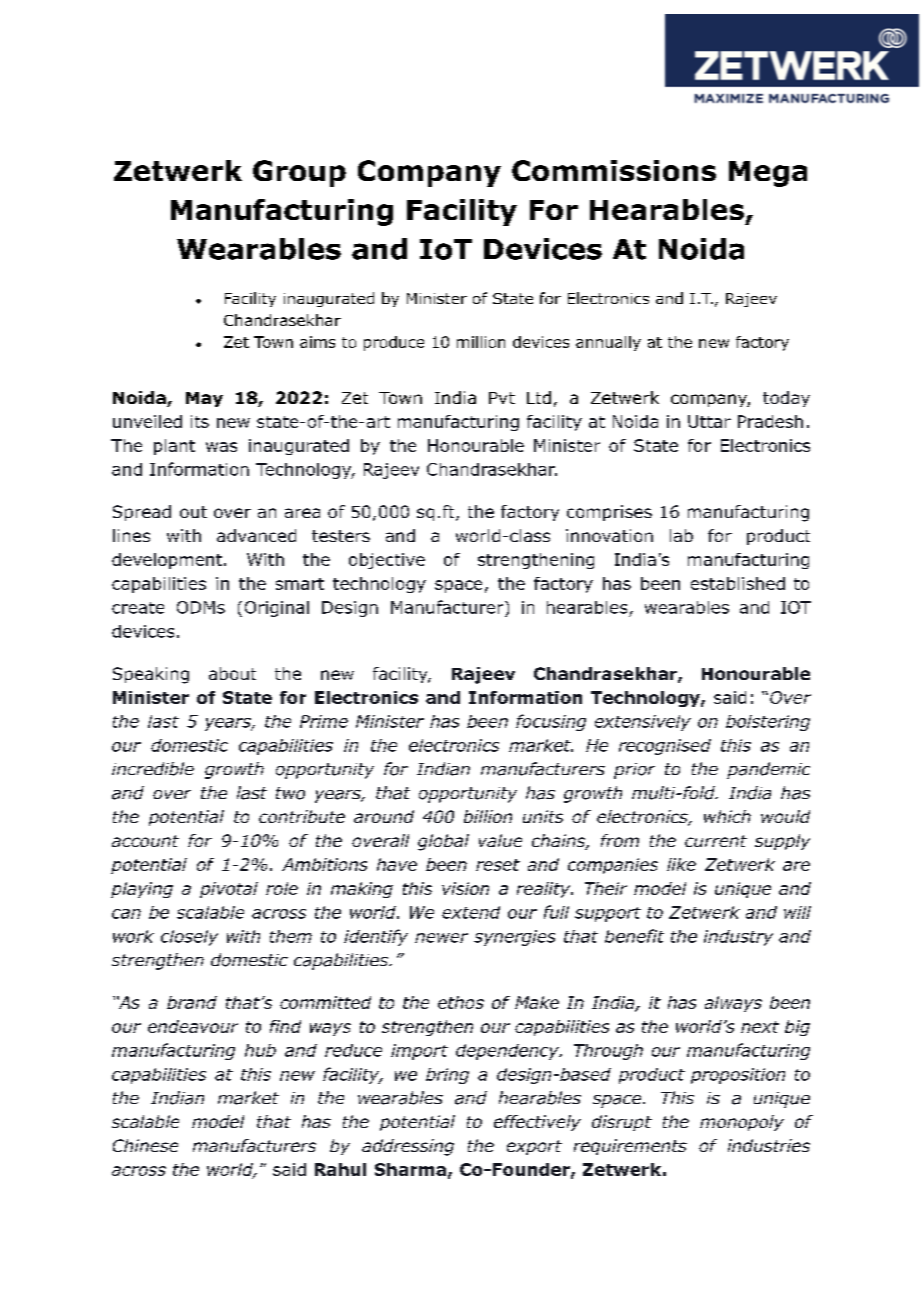 The height and width of the screenshot is (1307, 924). Describe the element at coordinates (299, 173) in the screenshot. I see `Group` at that location.
